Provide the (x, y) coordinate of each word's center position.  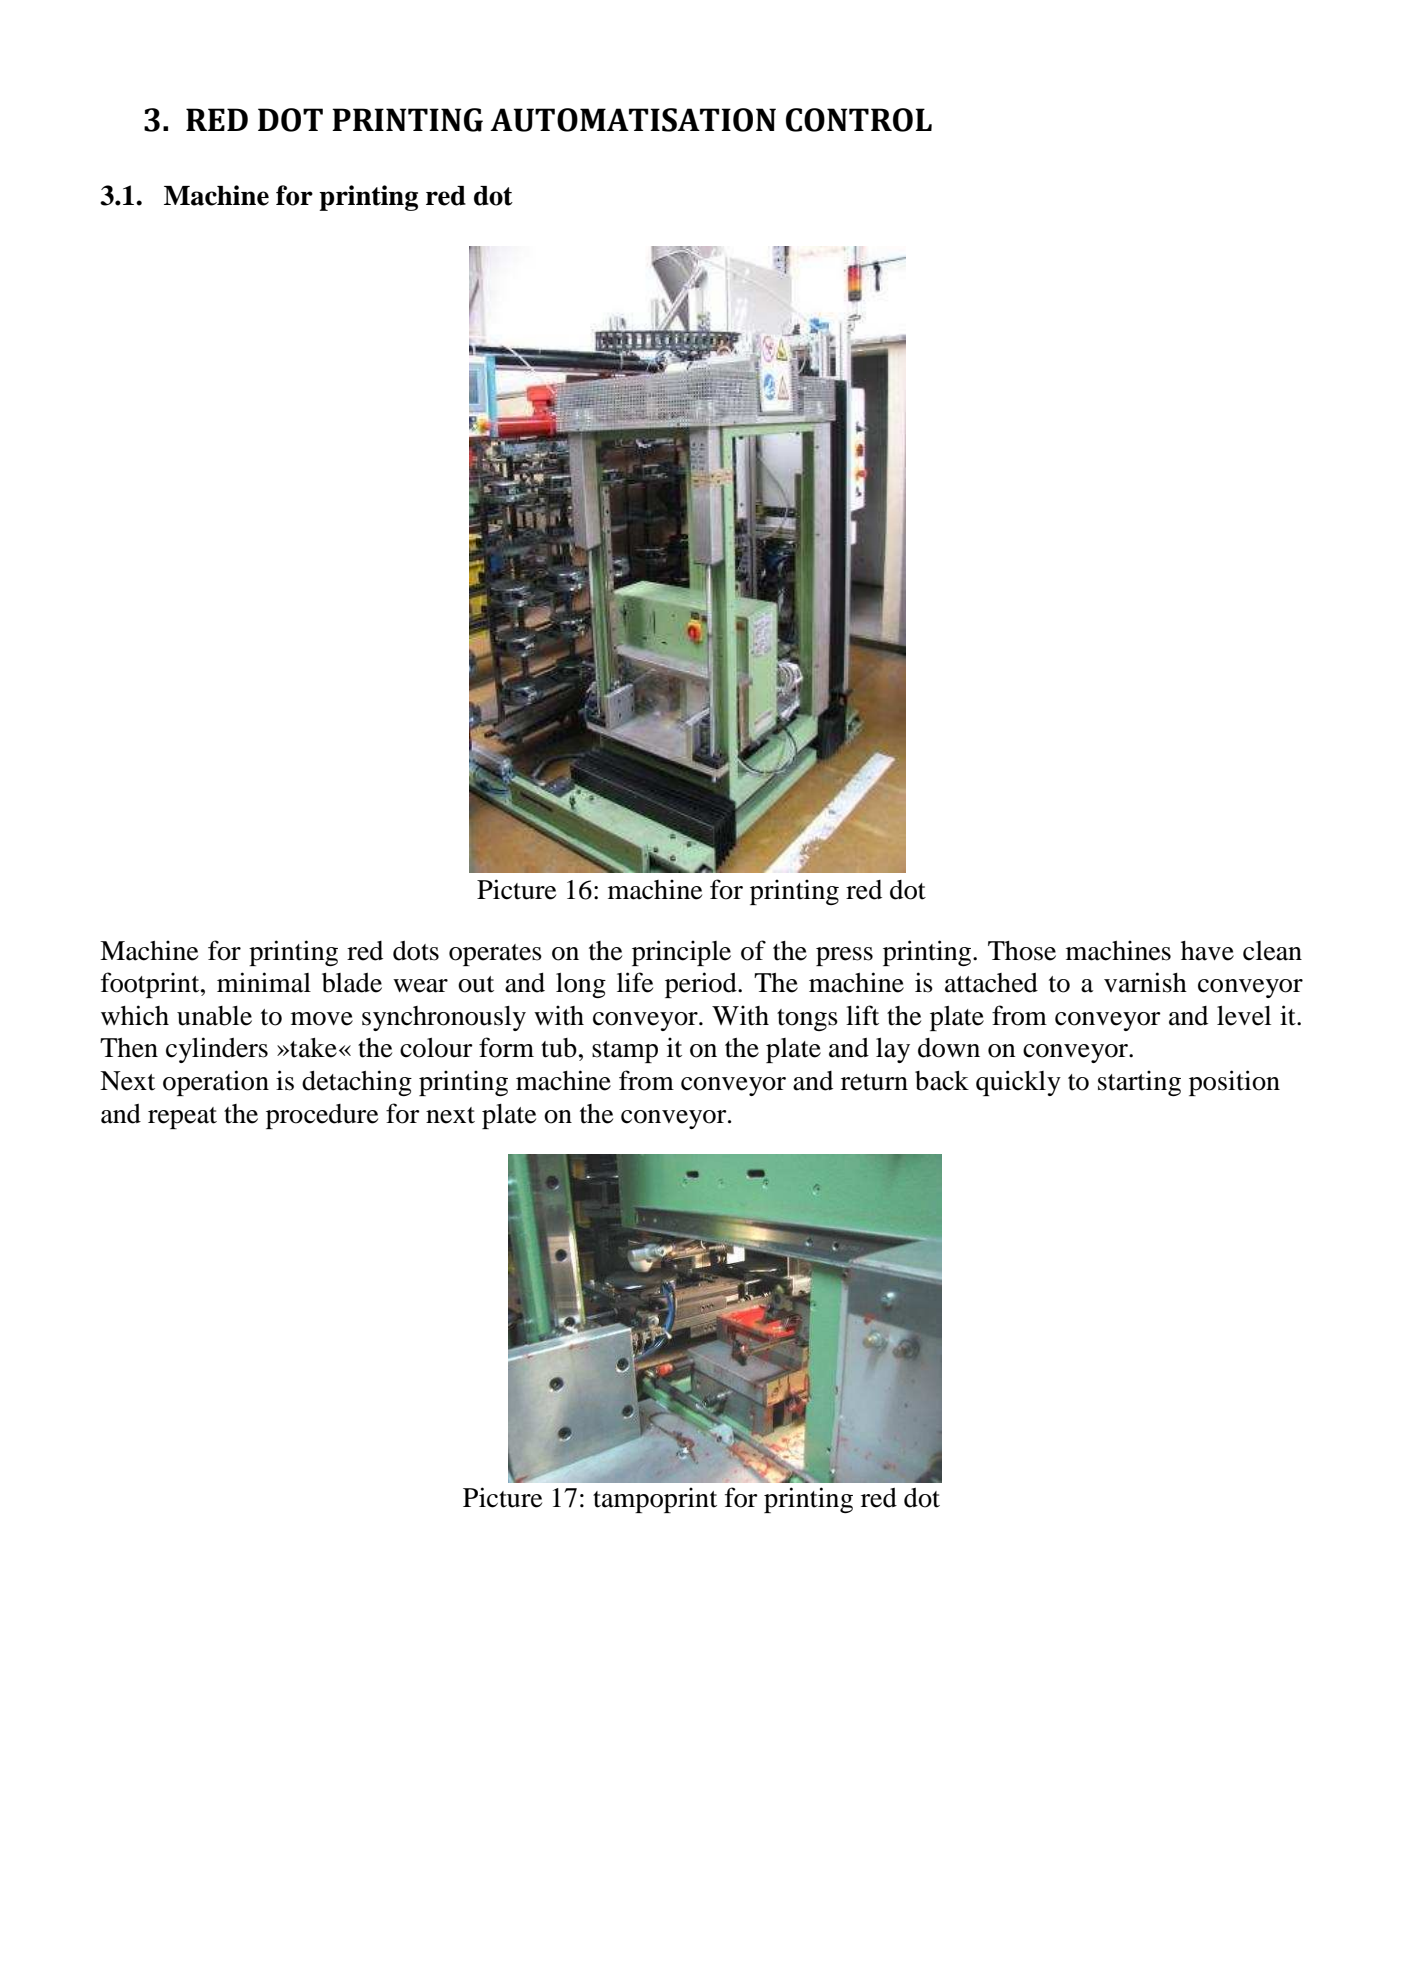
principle (681, 953)
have (1207, 951)
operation (216, 1083)
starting (1139, 1083)
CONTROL (859, 120)
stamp (625, 1052)
